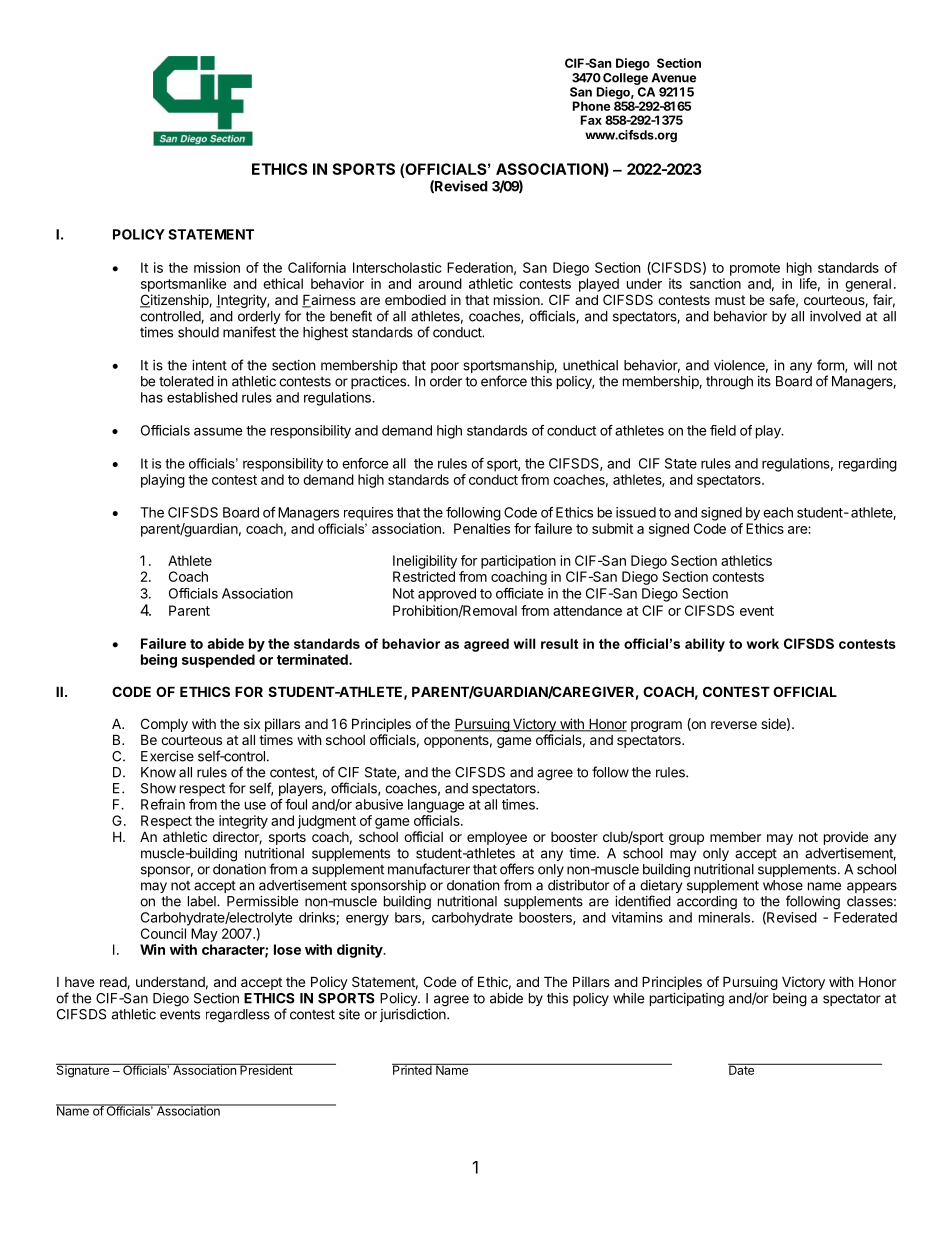  I want to click on jurisdiction, so click(414, 1015).
